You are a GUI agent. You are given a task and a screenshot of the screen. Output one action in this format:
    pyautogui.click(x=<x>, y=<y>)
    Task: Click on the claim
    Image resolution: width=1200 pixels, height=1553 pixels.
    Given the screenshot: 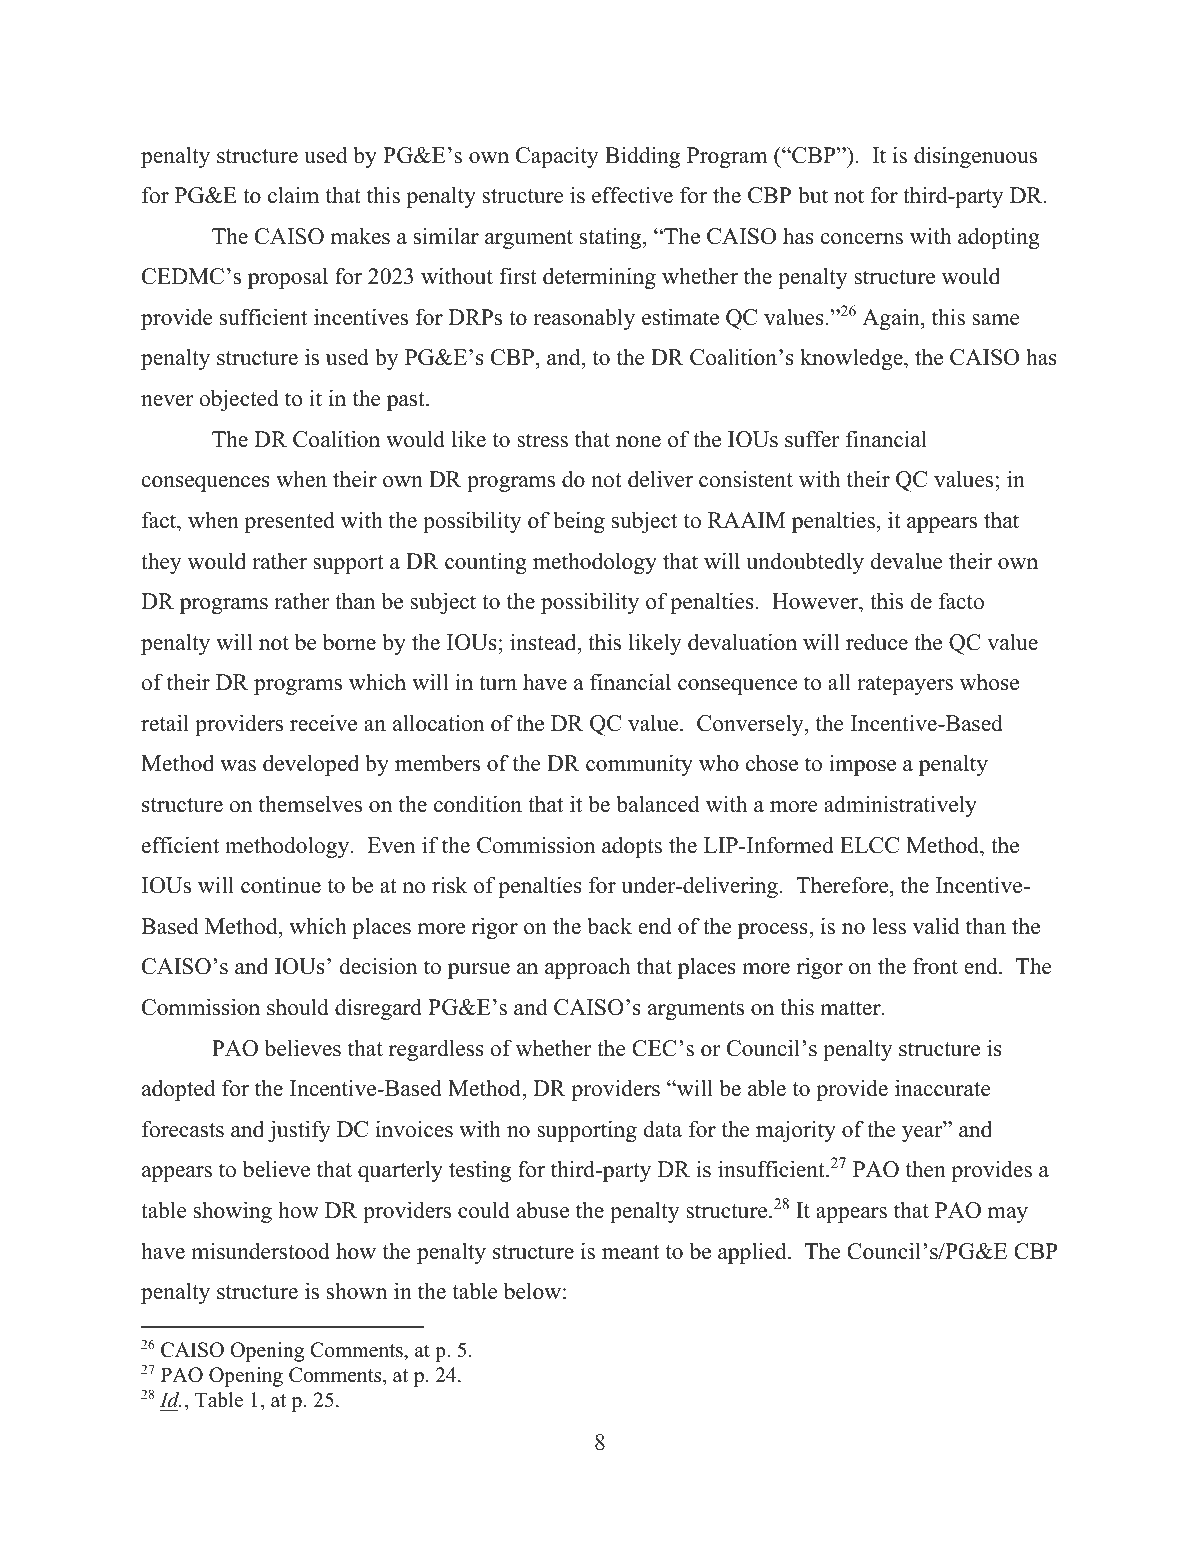 What is the action you would take?
    pyautogui.click(x=293, y=195)
